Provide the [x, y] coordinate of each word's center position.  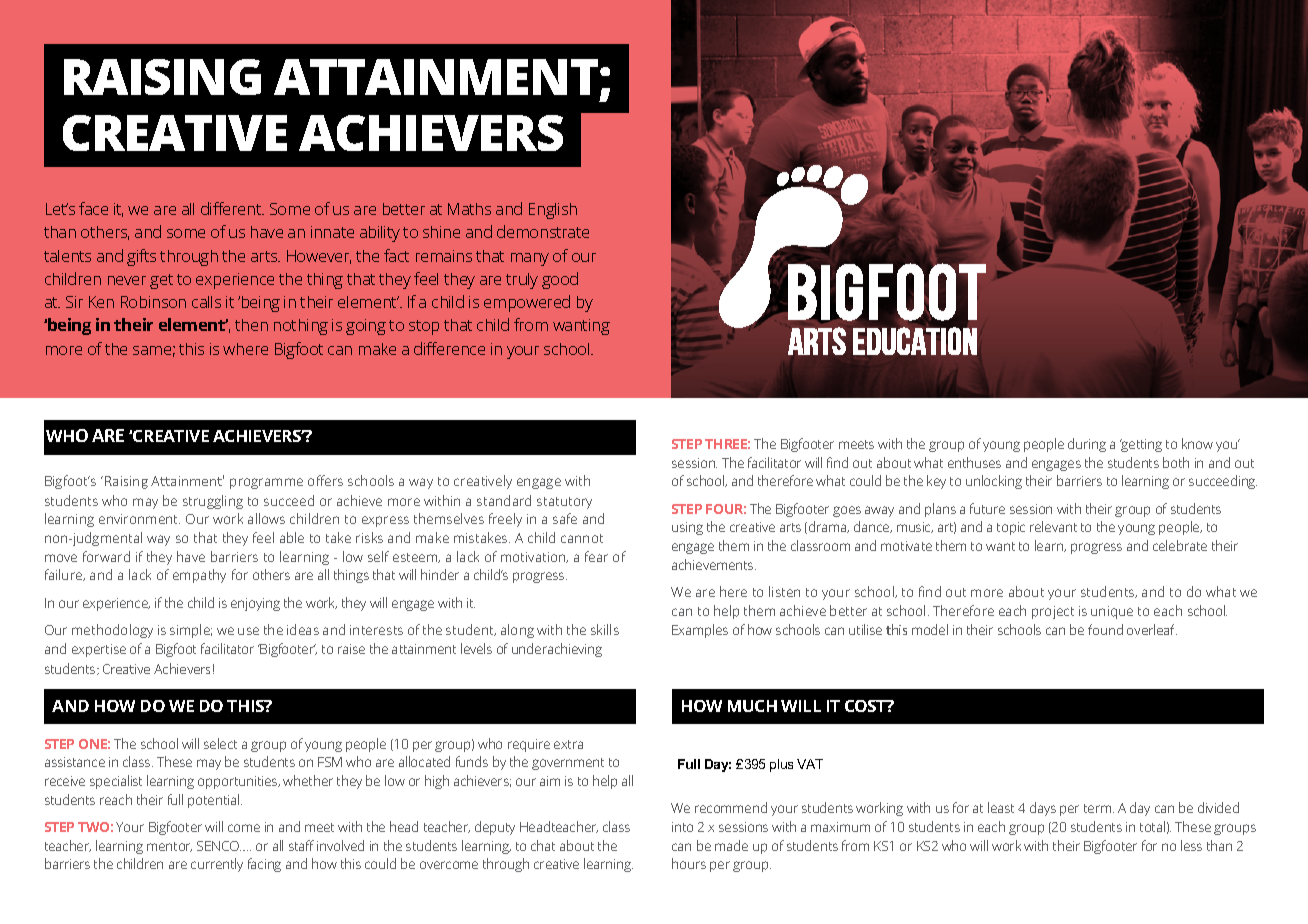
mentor [169, 847]
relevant [1053, 526]
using [687, 528]
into [682, 827]
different [232, 208]
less [1191, 845]
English [553, 211]
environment [139, 519]
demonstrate [543, 231]
